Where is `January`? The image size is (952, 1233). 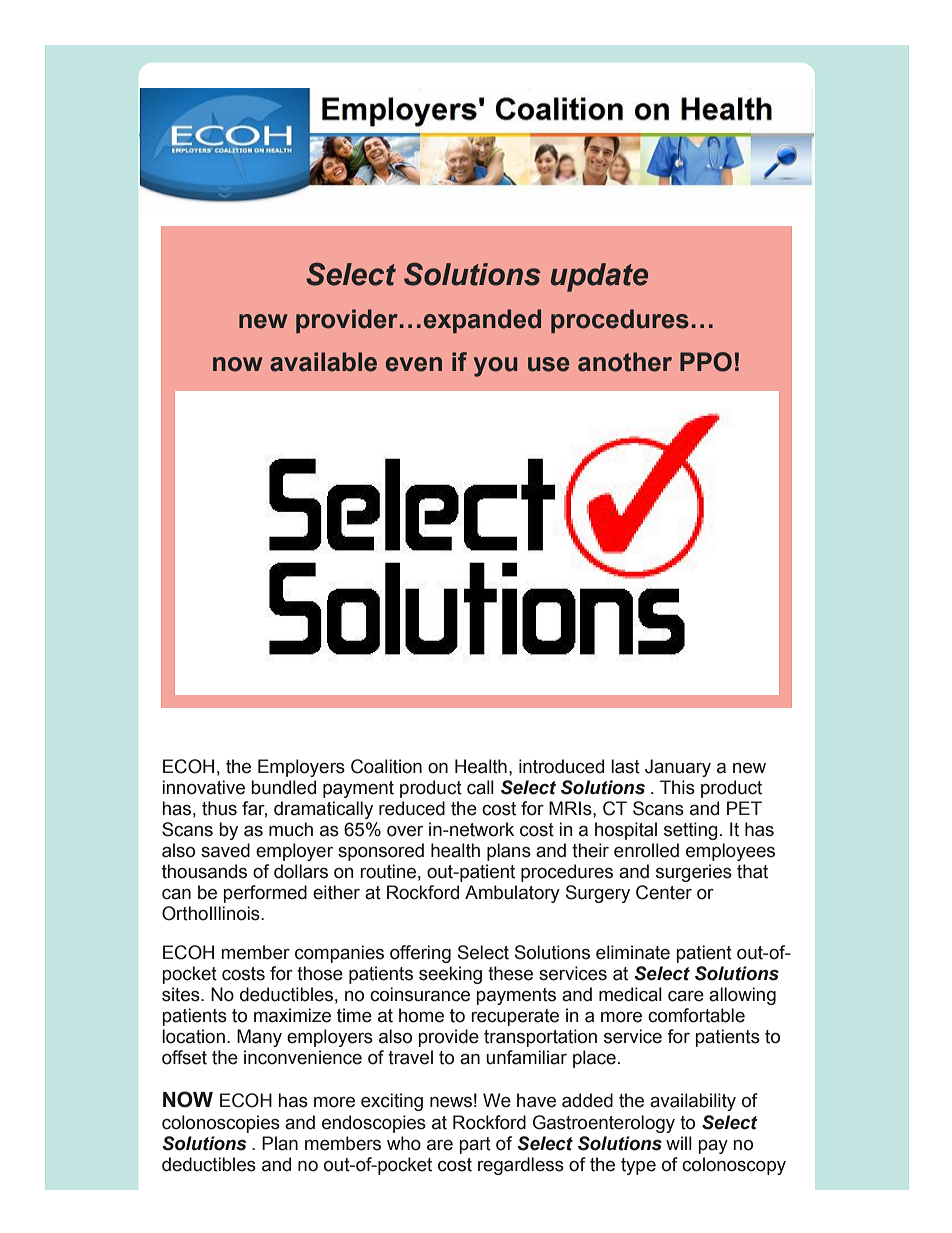
January is located at coordinates (678, 768).
